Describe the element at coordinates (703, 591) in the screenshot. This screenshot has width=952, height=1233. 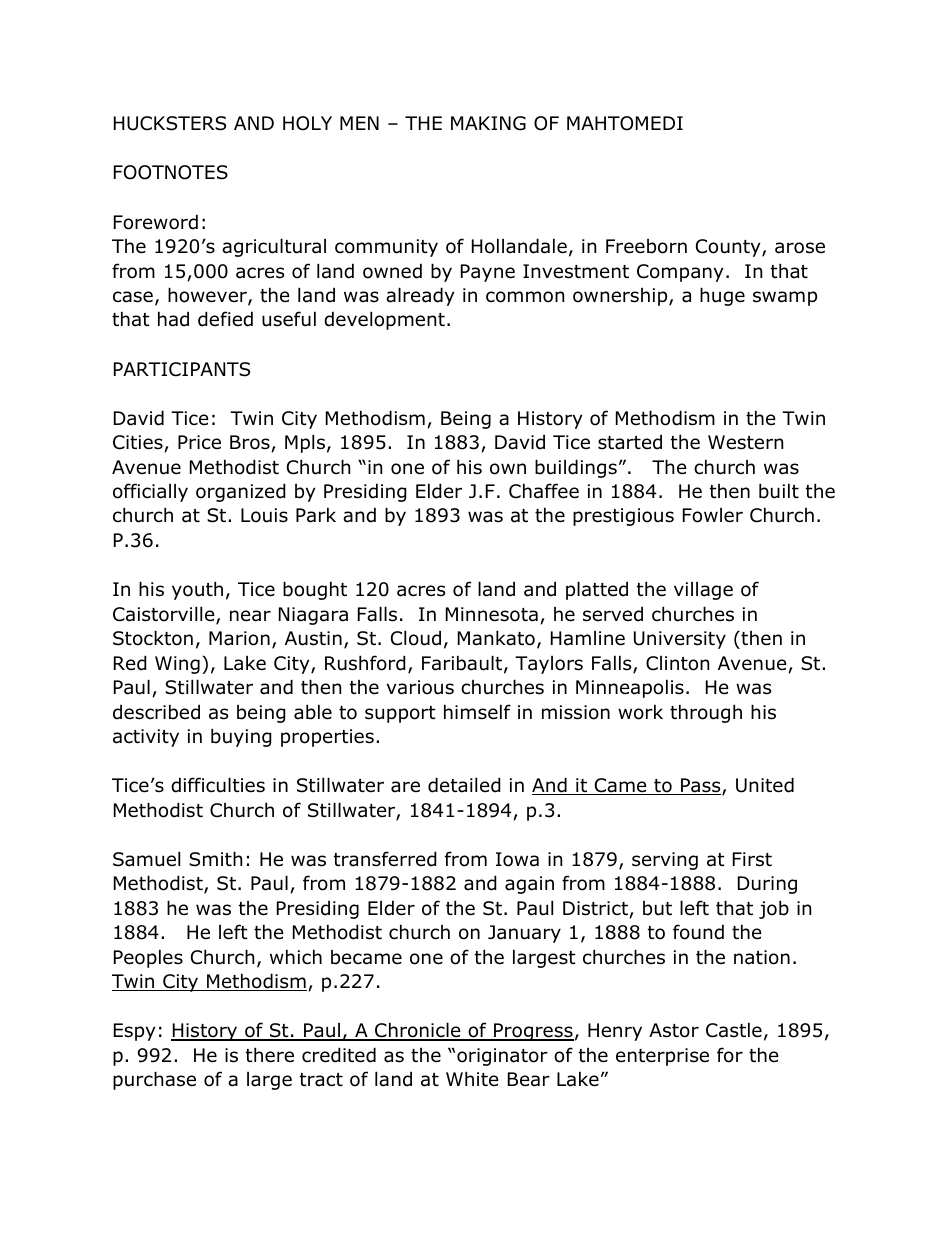
I see `village` at that location.
